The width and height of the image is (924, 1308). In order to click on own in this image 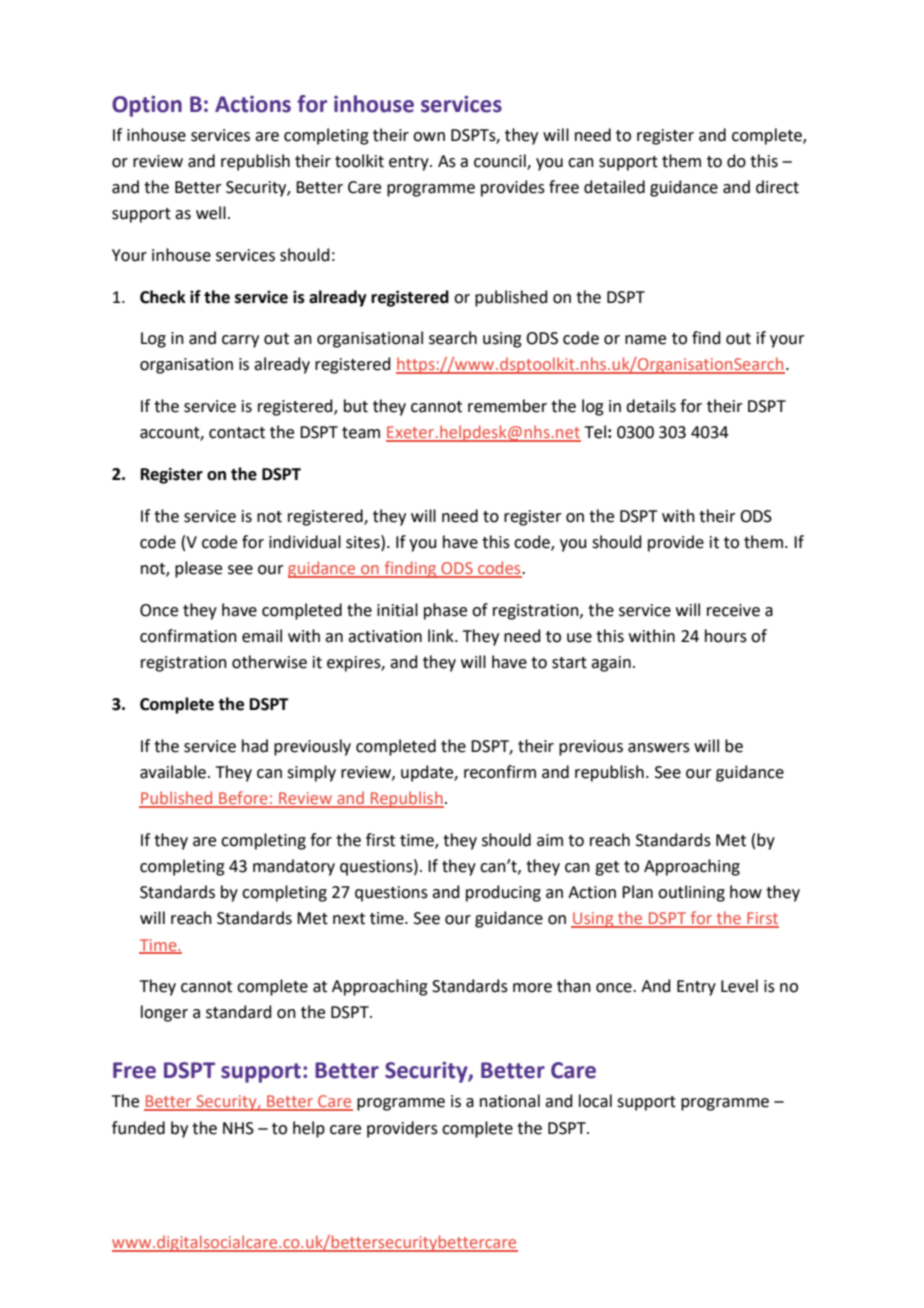, I will do `click(429, 137)`.
